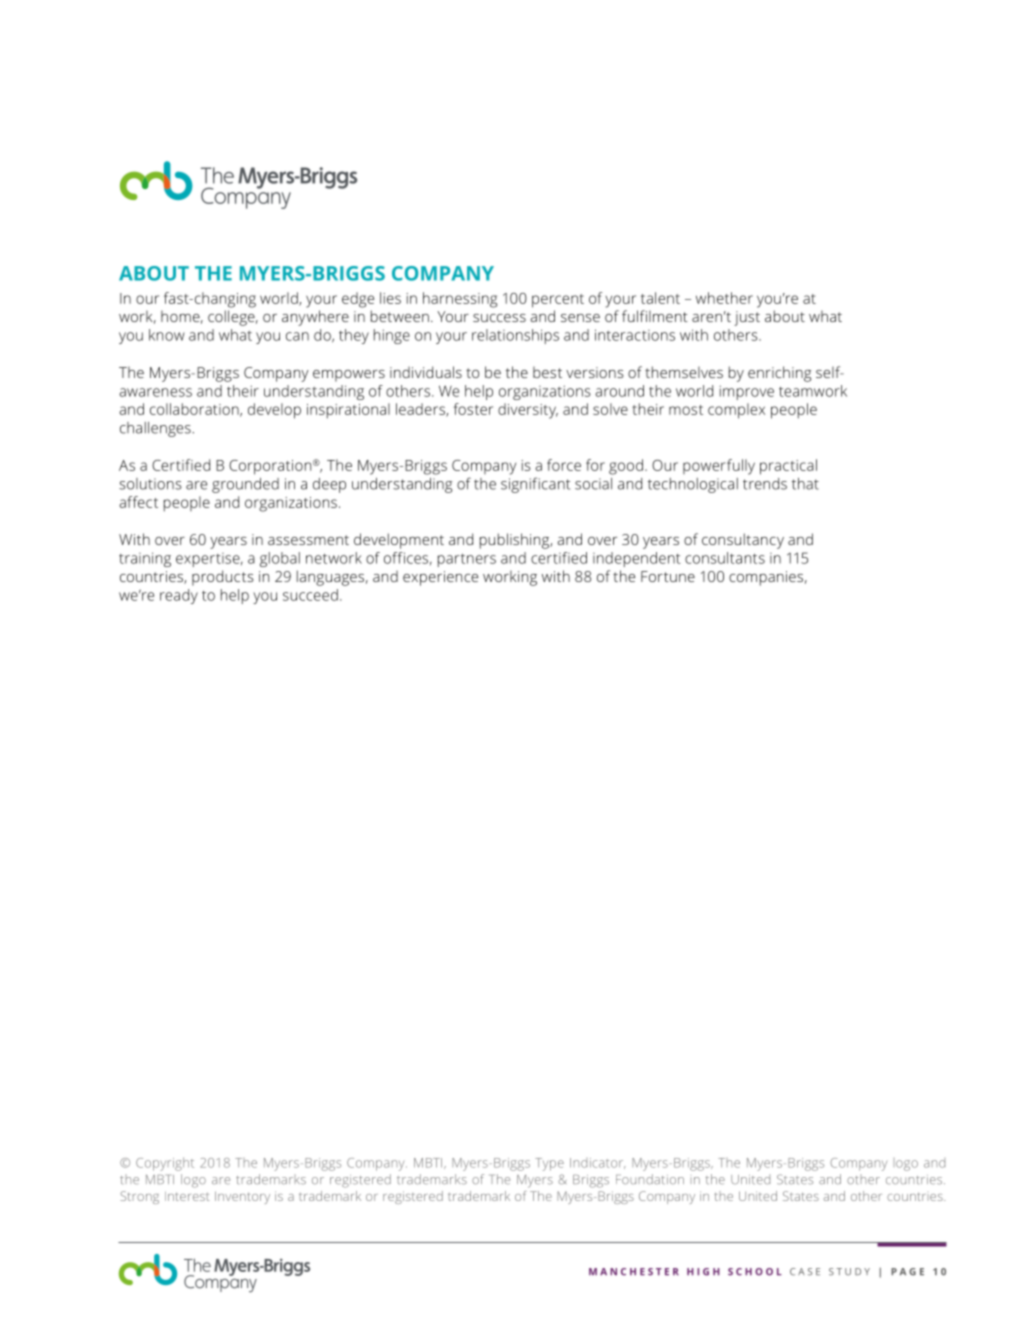 The image size is (1027, 1328). What do you see at coordinates (549, 1164) in the document?
I see `Type` at bounding box center [549, 1164].
